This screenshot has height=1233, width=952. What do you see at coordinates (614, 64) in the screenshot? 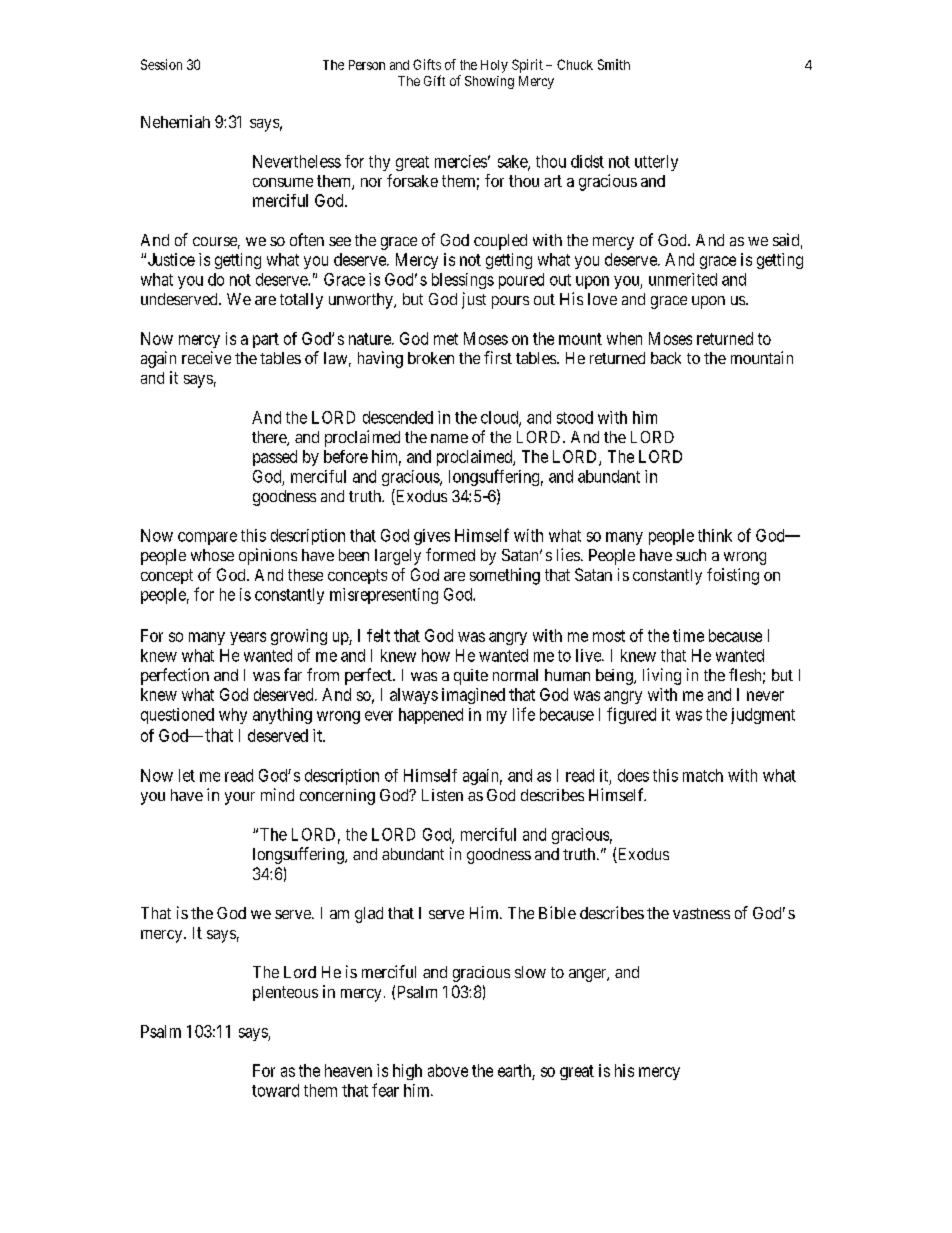
I see `Smith` at bounding box center [614, 64].
